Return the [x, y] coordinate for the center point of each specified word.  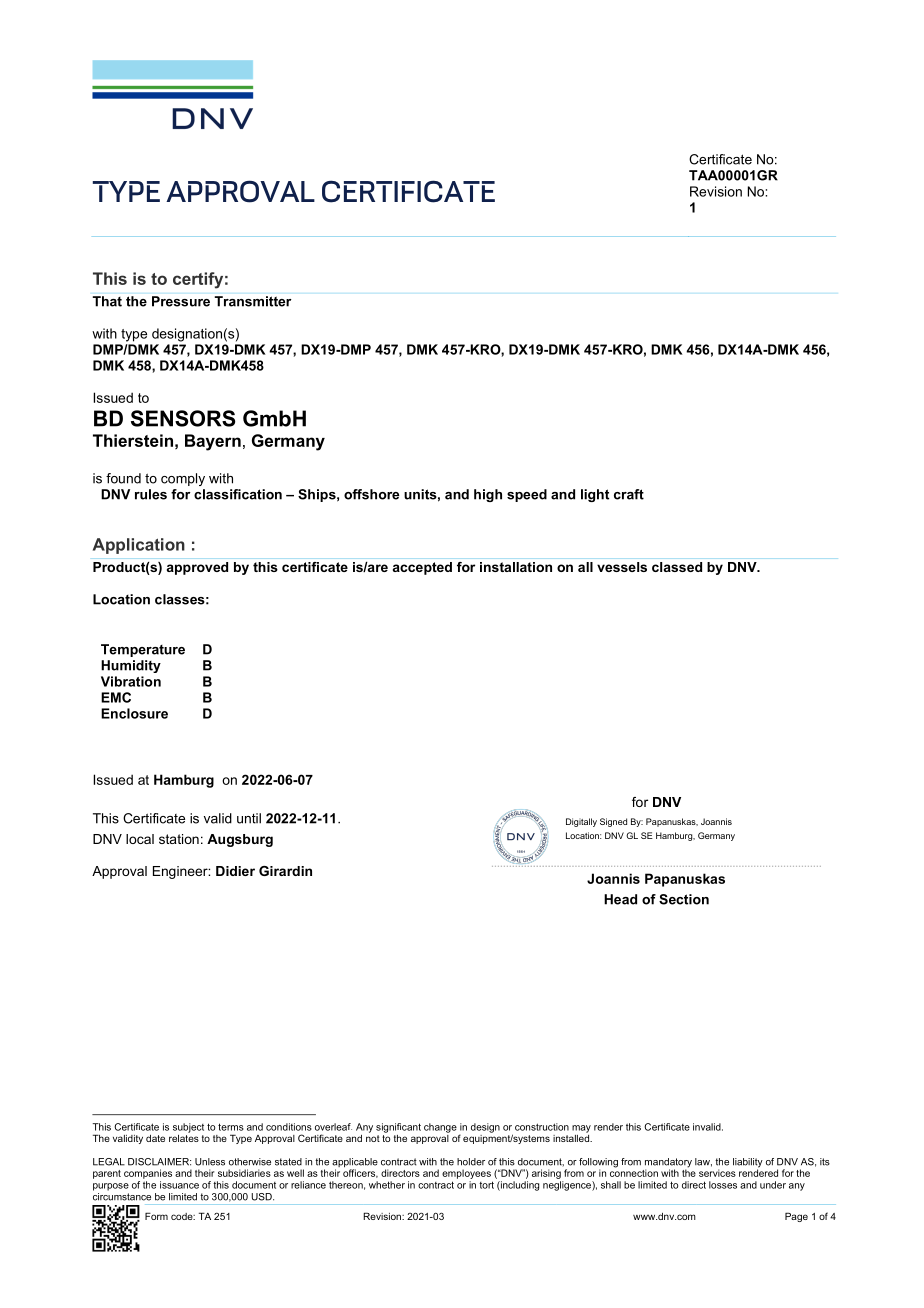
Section [684, 899]
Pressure [181, 301]
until [249, 818]
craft [629, 494]
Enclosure [134, 713]
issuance [179, 1185]
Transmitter [253, 301]
